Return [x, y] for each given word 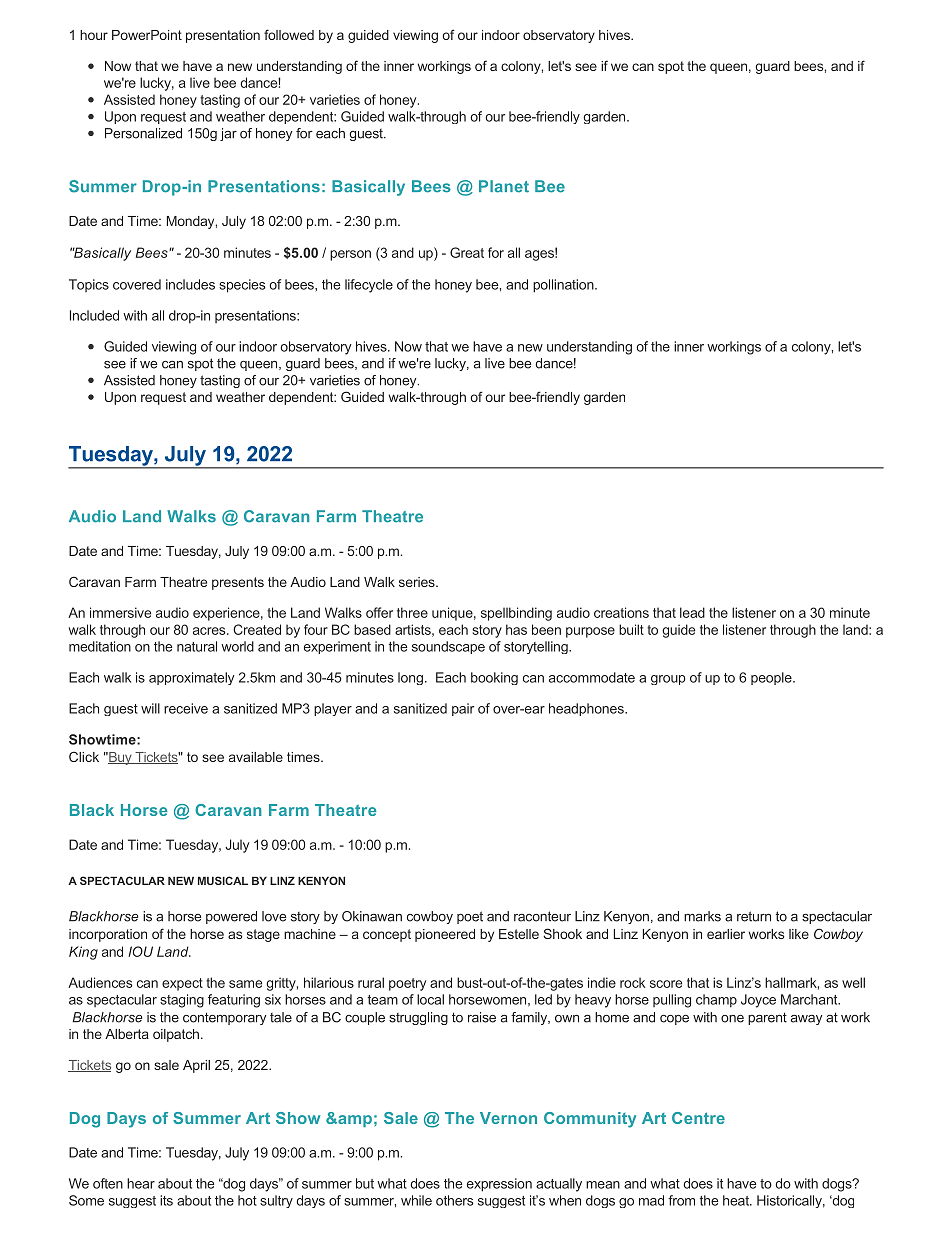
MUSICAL [223, 880]
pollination [564, 286]
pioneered [445, 935]
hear [141, 1183]
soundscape [448, 647]
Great [467, 252]
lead [692, 612]
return [754, 916]
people [772, 678]
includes [190, 284]
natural [197, 646]
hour [94, 35]
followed [289, 34]
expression [499, 1185]
